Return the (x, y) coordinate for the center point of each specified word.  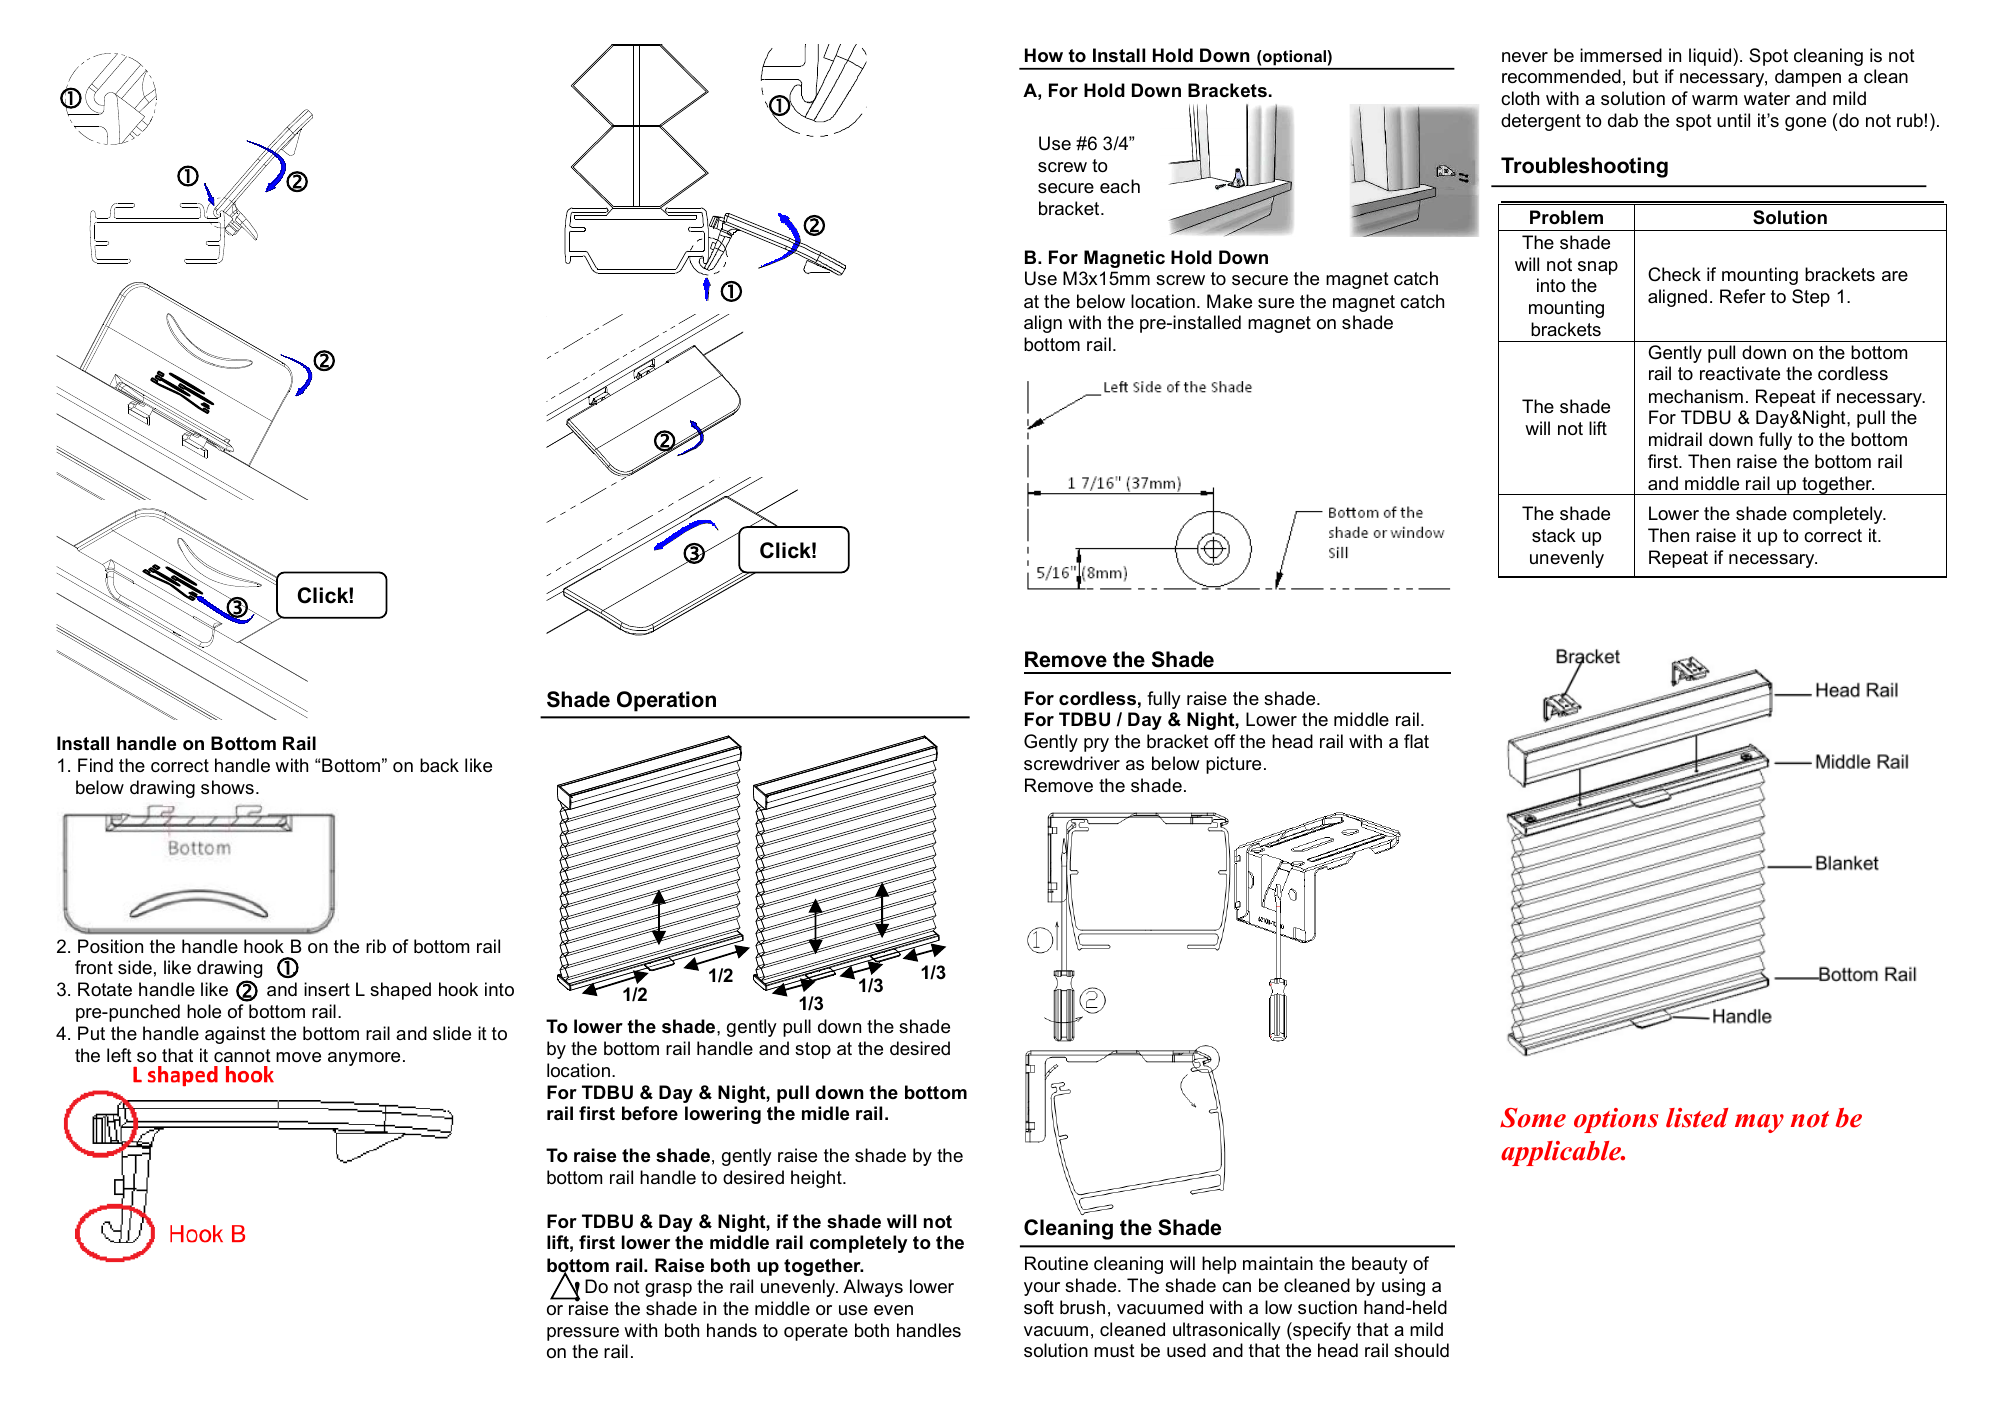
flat (1416, 741)
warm (1714, 100)
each (1120, 186)
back (439, 765)
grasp (668, 1290)
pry (1096, 745)
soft (1039, 1307)
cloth (1520, 98)
